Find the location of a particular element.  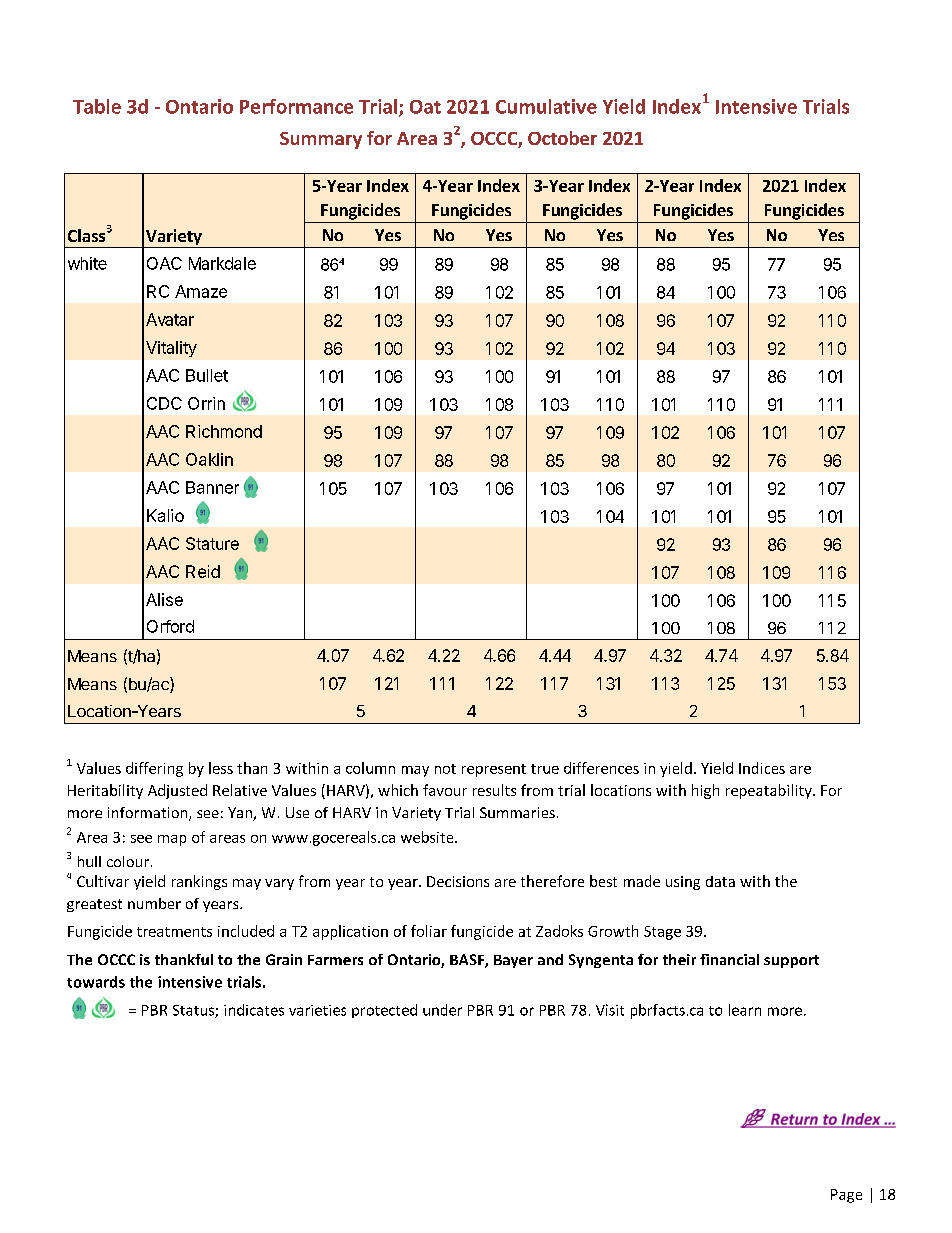

under is located at coordinates (442, 1010).
